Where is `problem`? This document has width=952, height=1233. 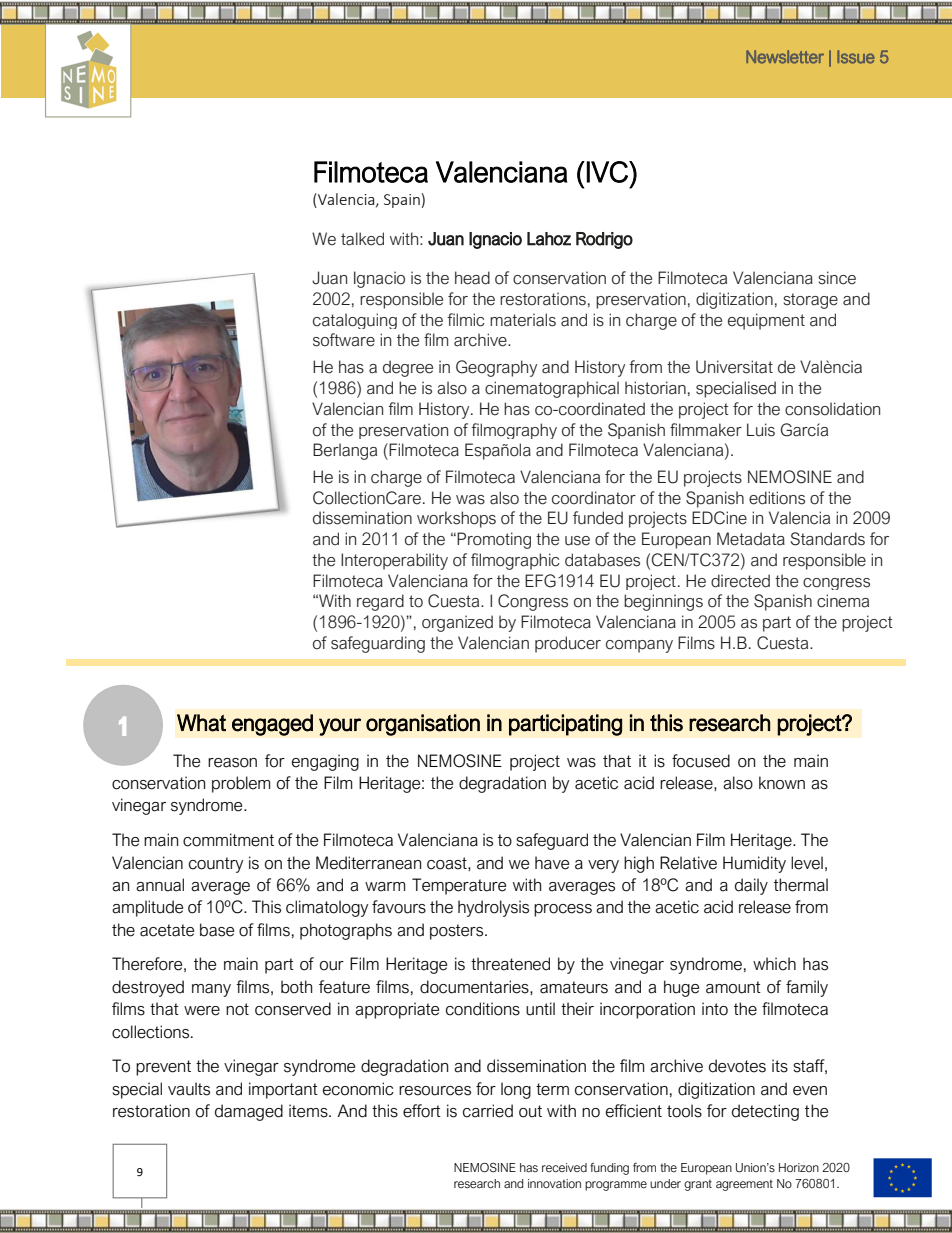 problem is located at coordinates (241, 784).
